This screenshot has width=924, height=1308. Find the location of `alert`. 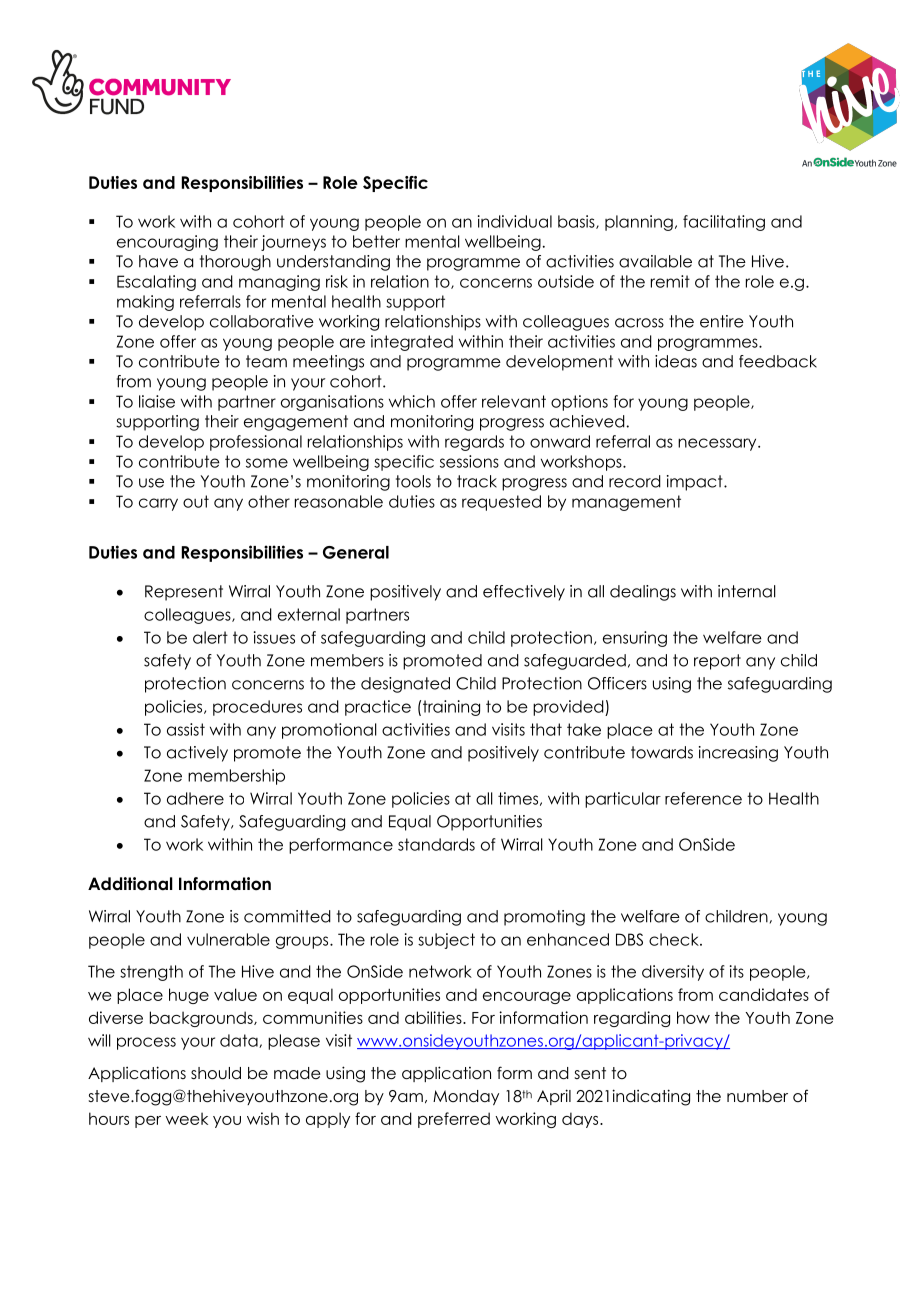

alert is located at coordinates (210, 637).
